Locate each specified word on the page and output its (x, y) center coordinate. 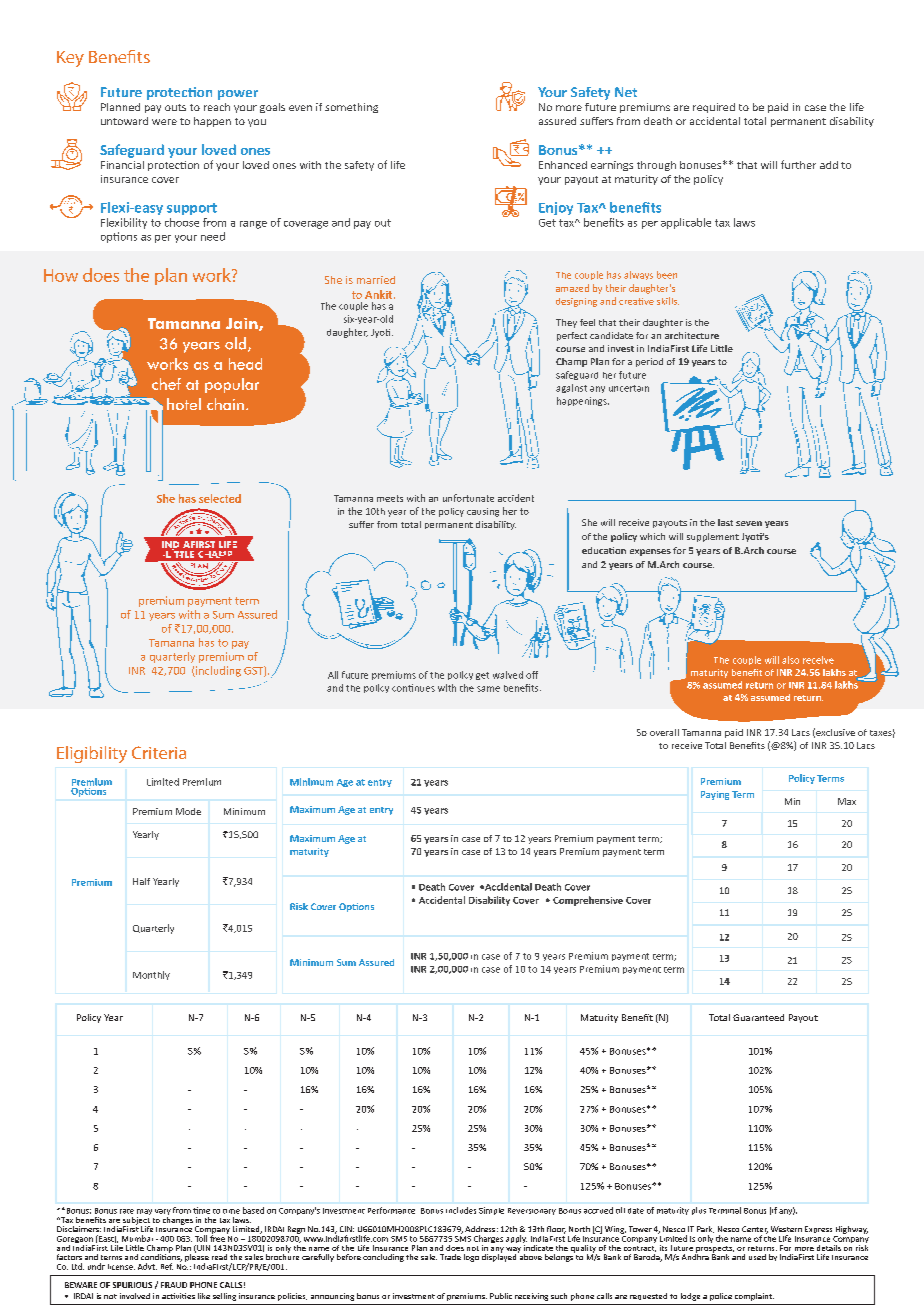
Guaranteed (758, 1017)
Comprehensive (588, 901)
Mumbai (137, 1238)
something (351, 108)
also (790, 660)
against (571, 388)
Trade (450, 1257)
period (649, 362)
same (488, 689)
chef (166, 384)
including (217, 671)
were (164, 122)
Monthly (151, 975)
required (714, 108)
